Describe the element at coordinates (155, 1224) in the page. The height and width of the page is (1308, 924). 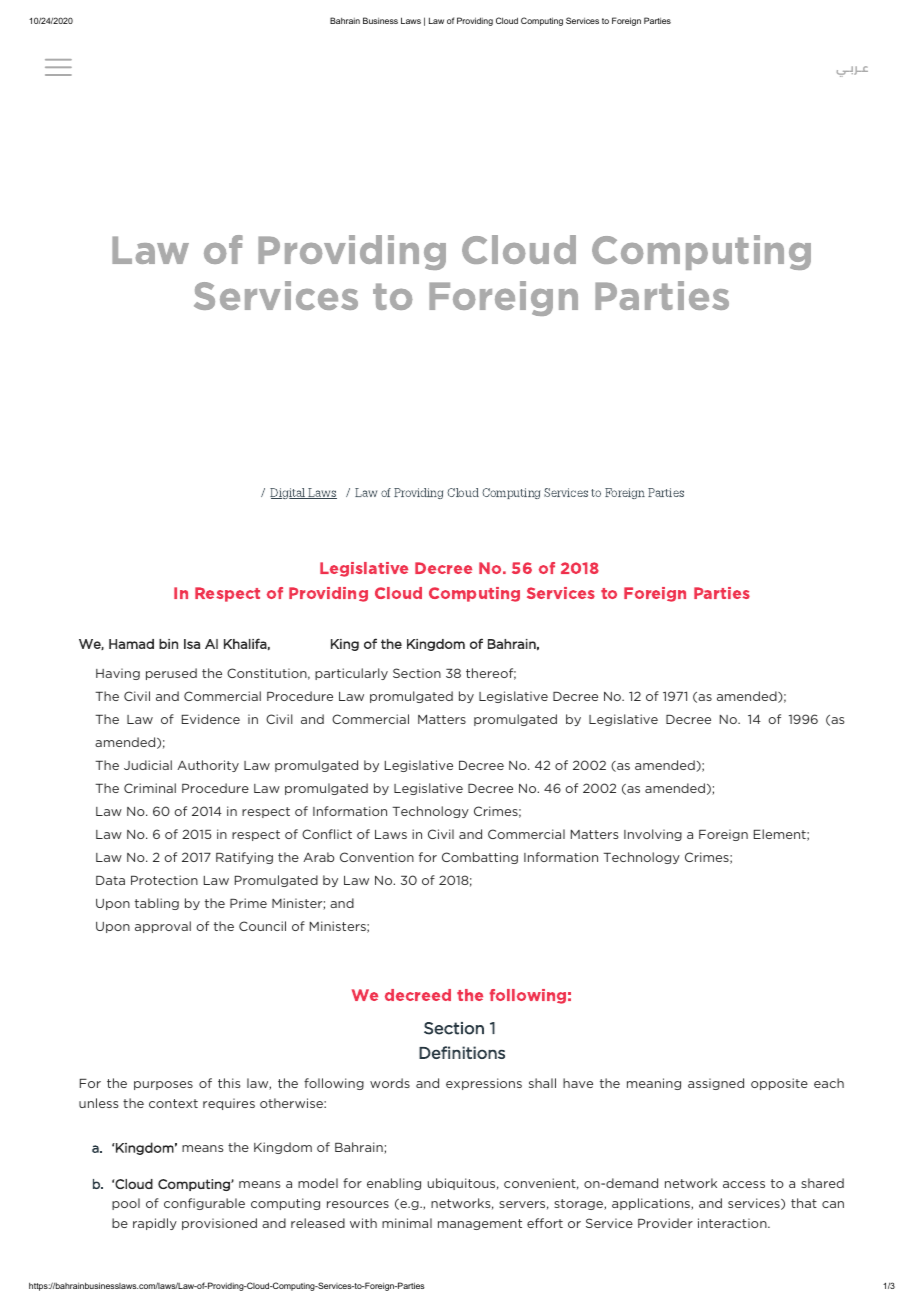
I see `rapidly` at that location.
